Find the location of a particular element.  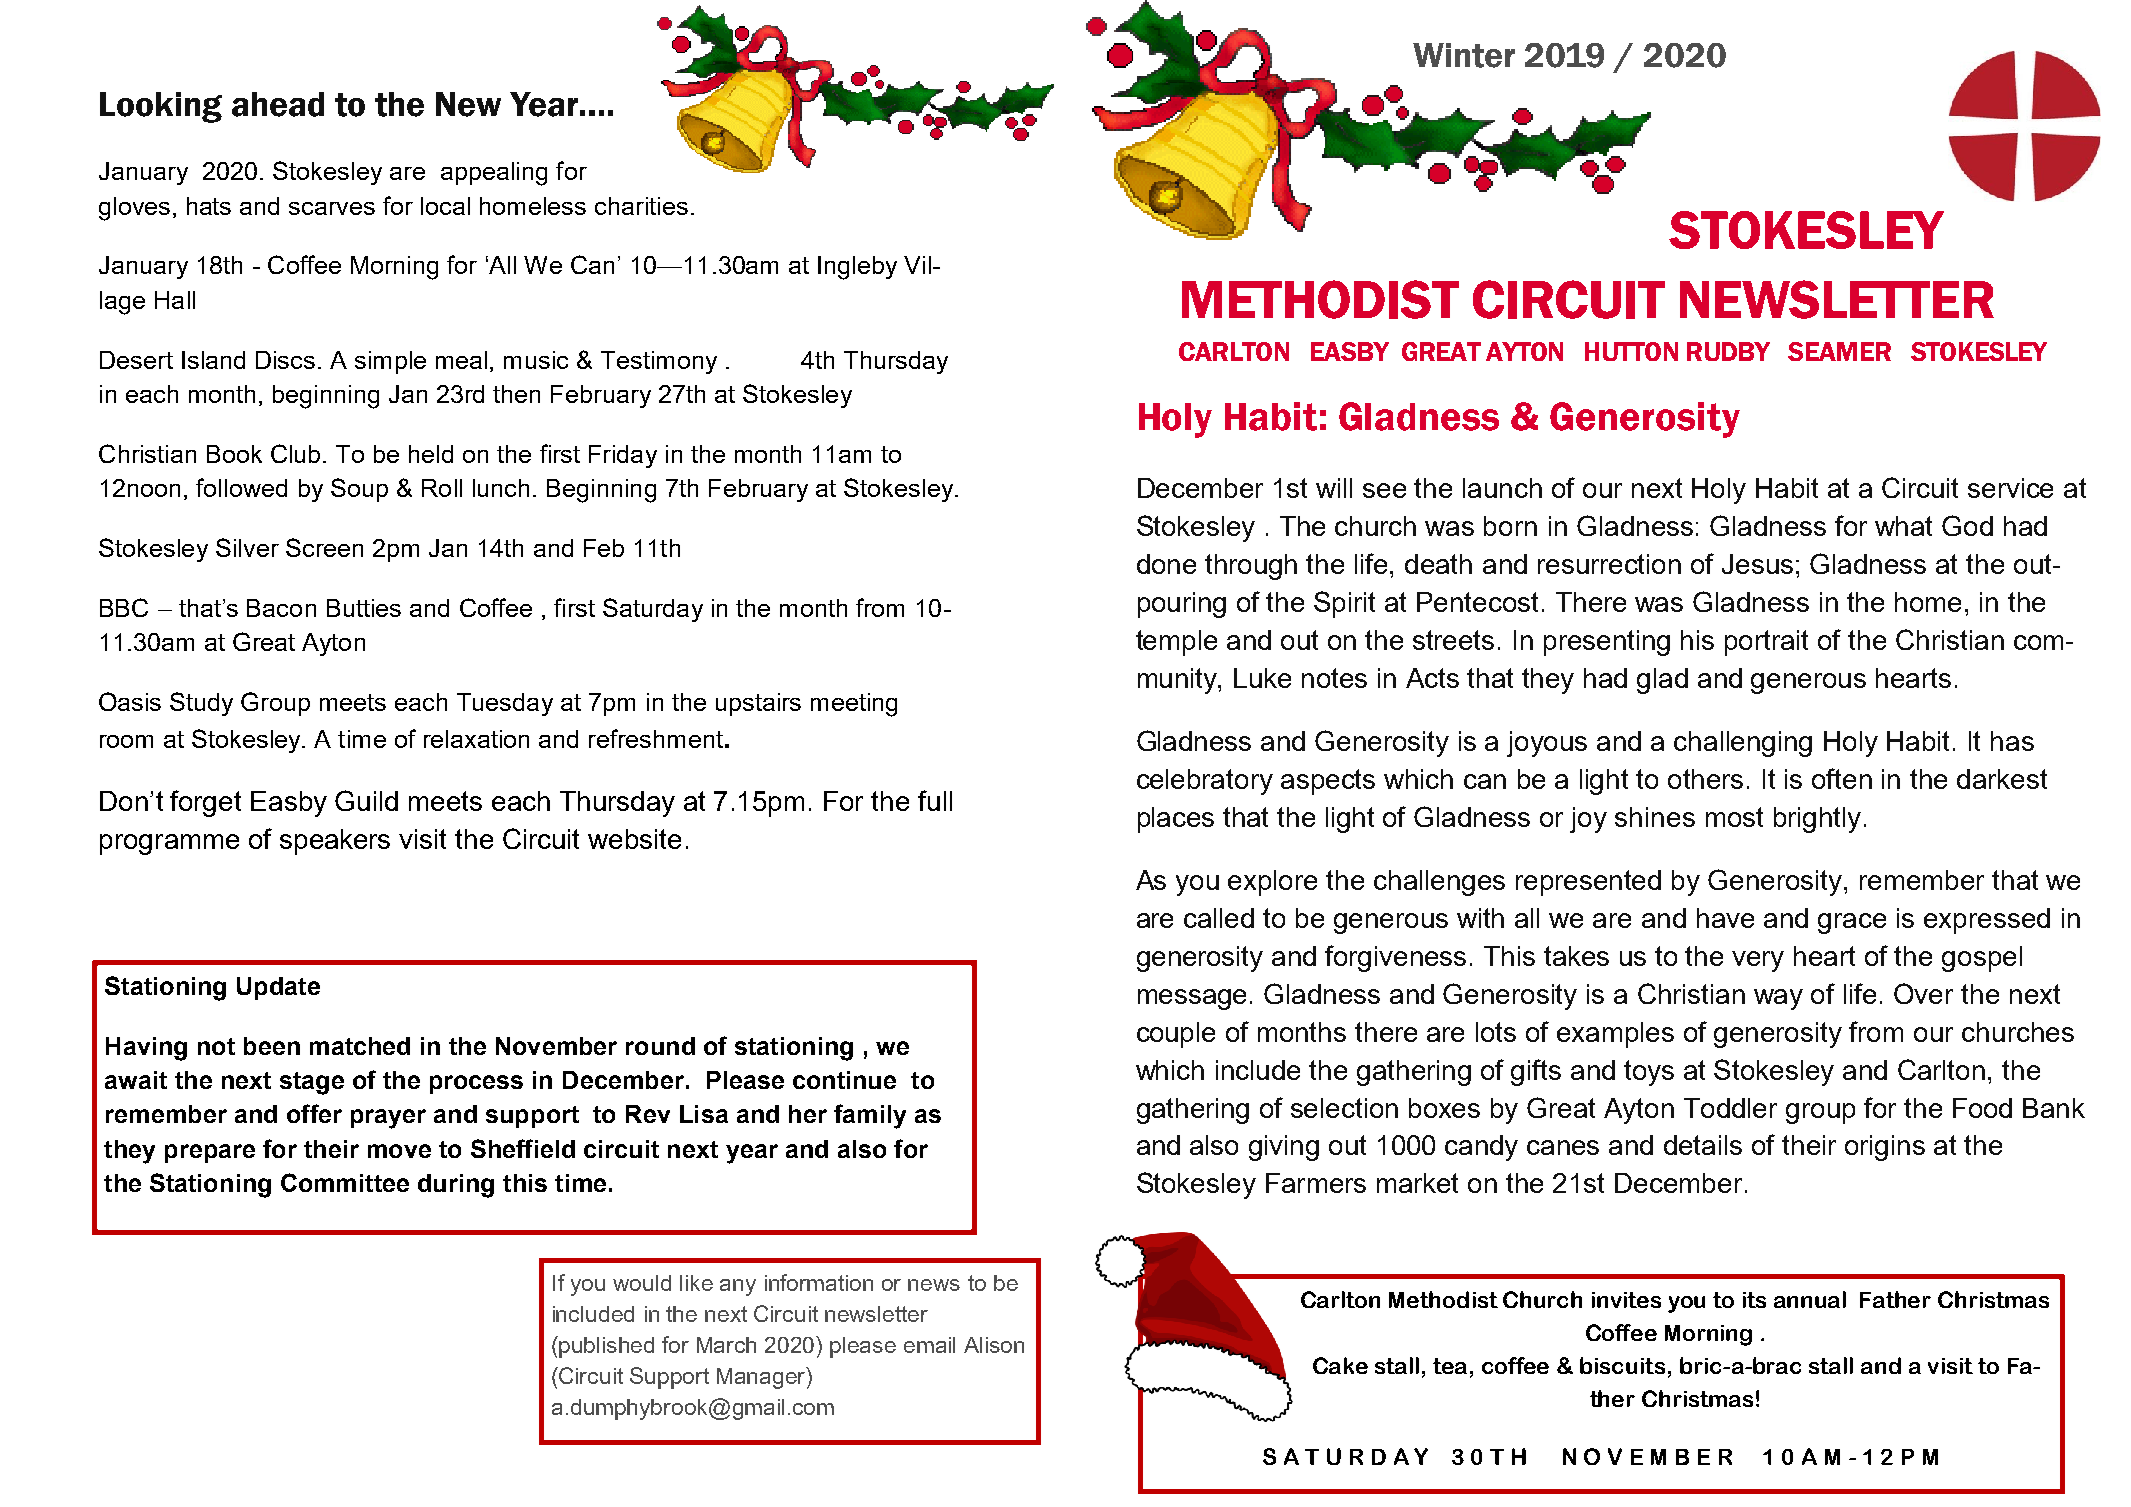

HUTTON is located at coordinates (1631, 351).
